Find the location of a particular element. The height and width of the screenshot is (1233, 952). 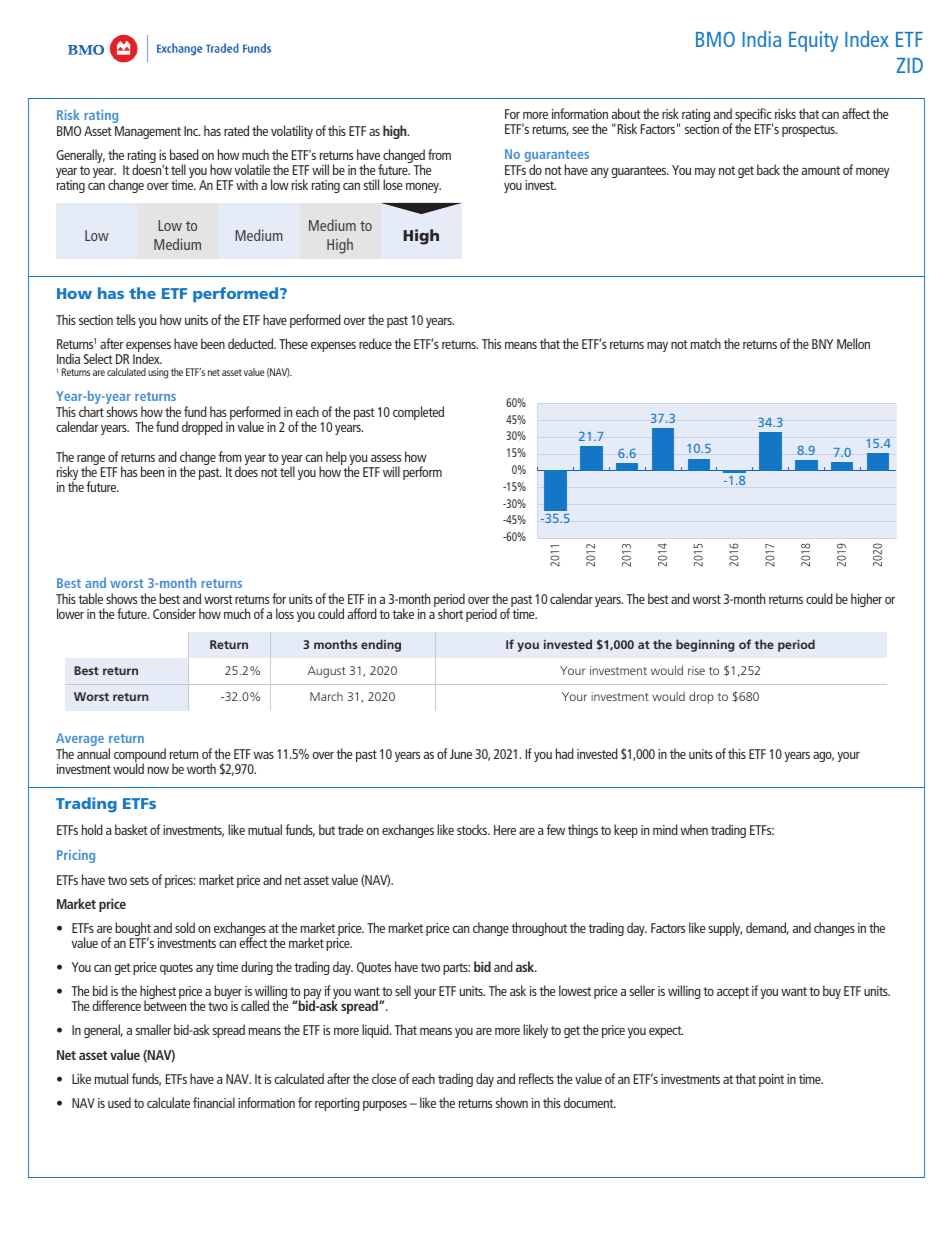

sets is located at coordinates (139, 880).
